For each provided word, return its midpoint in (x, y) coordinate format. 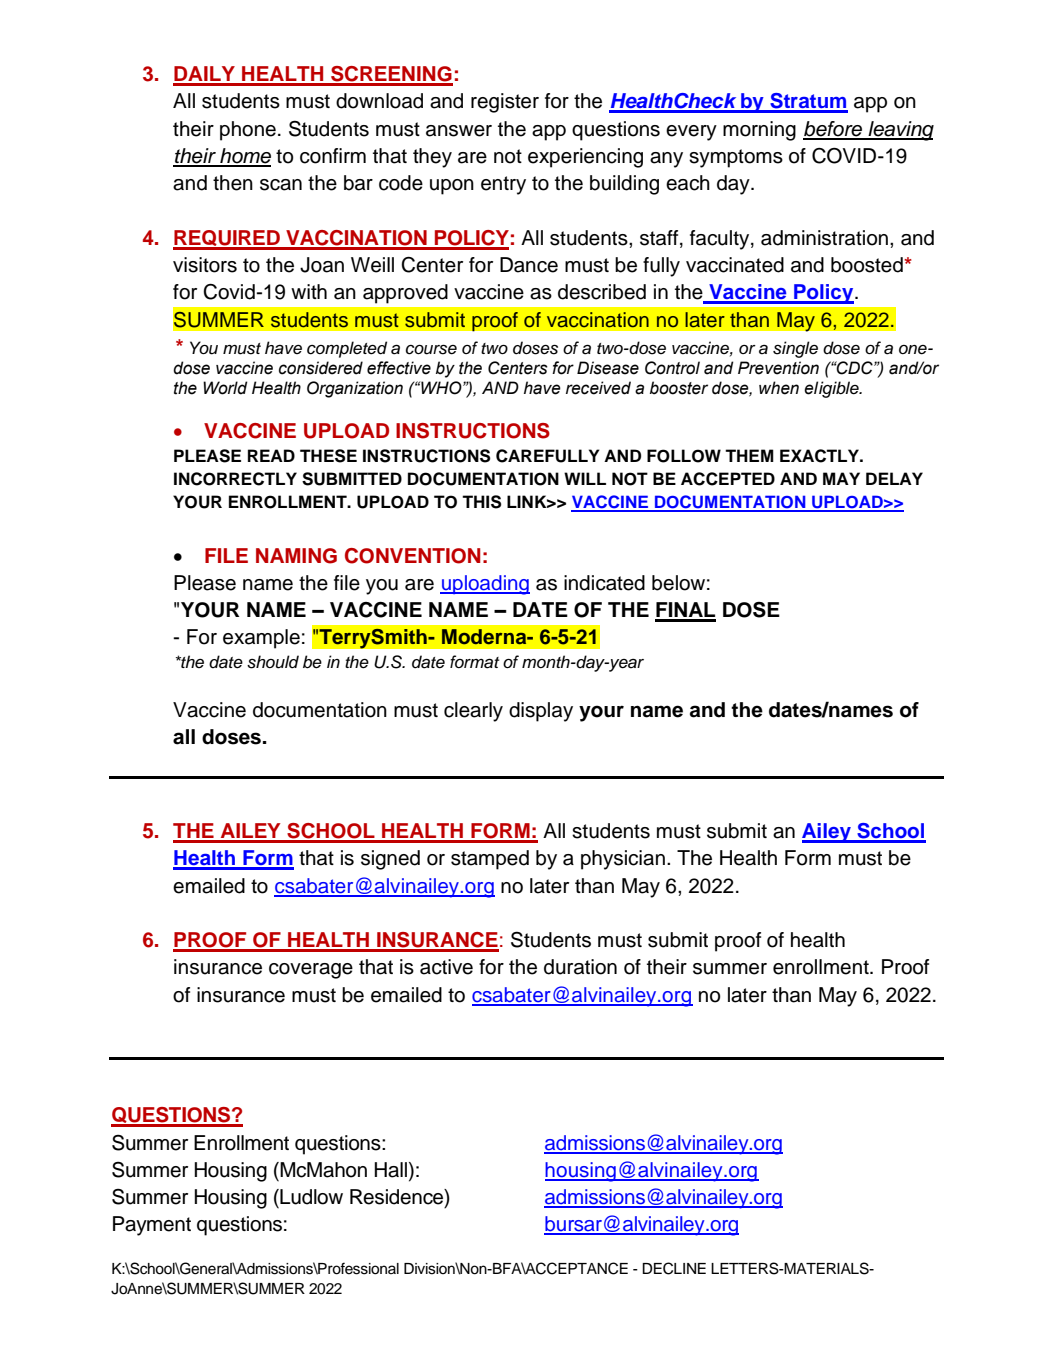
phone (248, 131)
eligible (832, 389)
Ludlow (310, 1197)
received (598, 388)
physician (623, 860)
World (225, 388)
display (541, 712)
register (505, 103)
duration (580, 967)
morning (759, 131)
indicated (604, 583)
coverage (311, 971)
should (273, 662)
